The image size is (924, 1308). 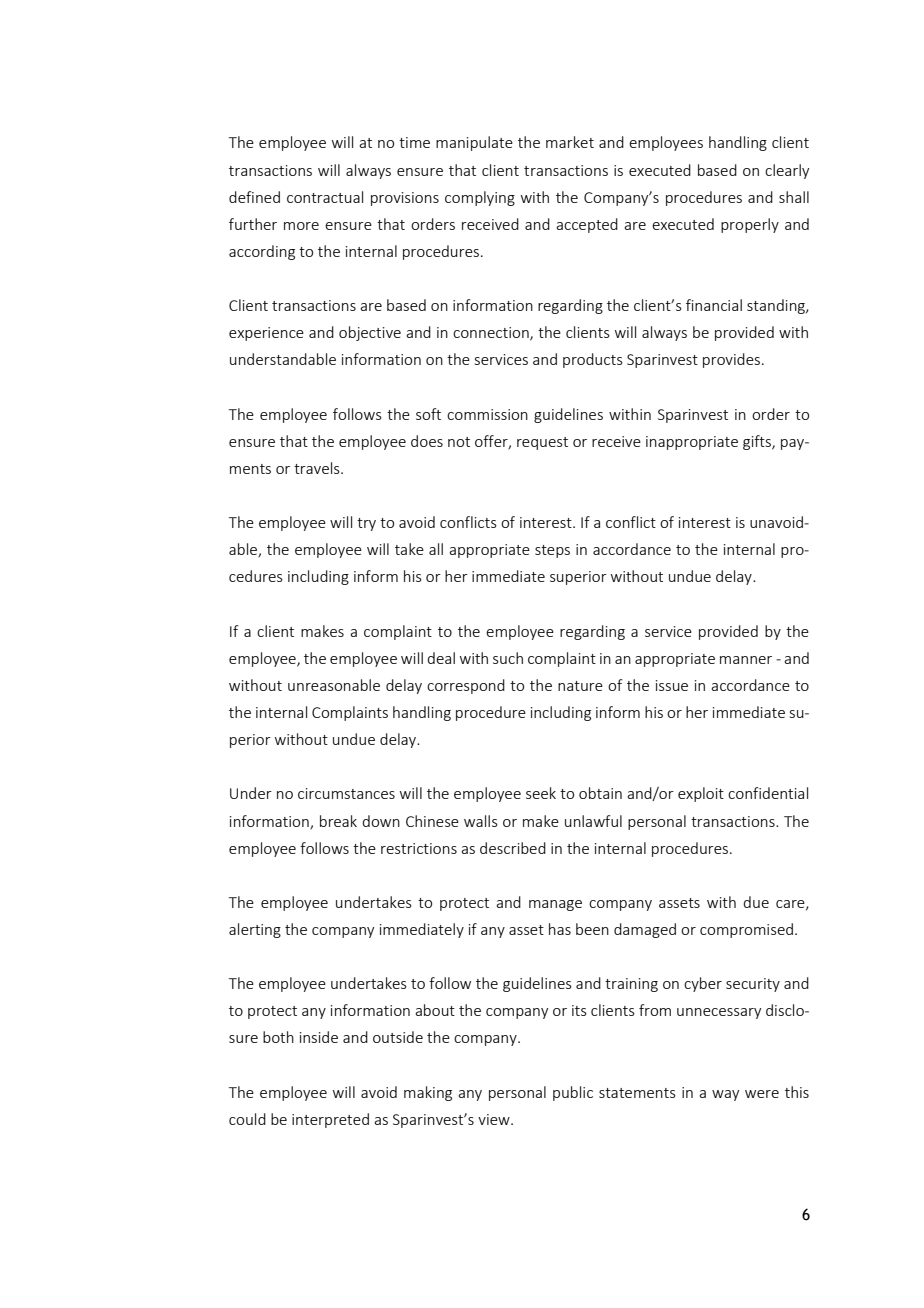 I want to click on commission, so click(x=487, y=414).
